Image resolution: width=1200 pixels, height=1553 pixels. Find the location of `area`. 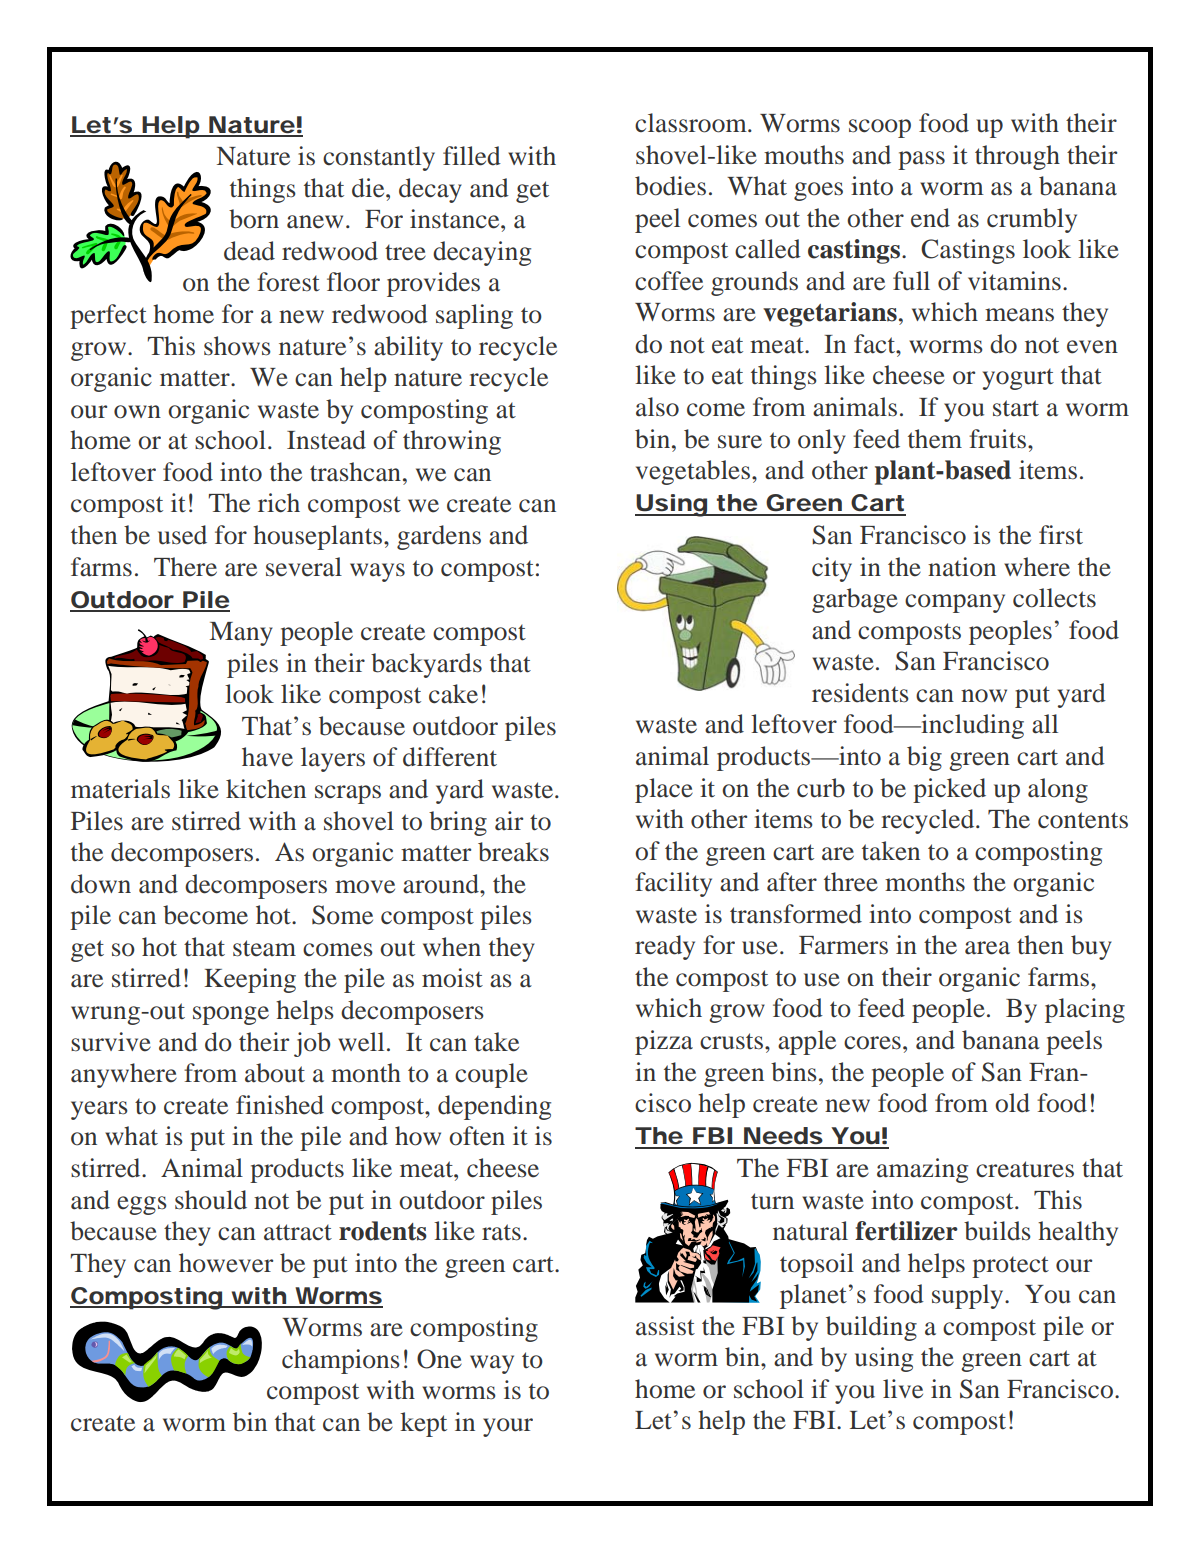

area is located at coordinates (987, 948).
